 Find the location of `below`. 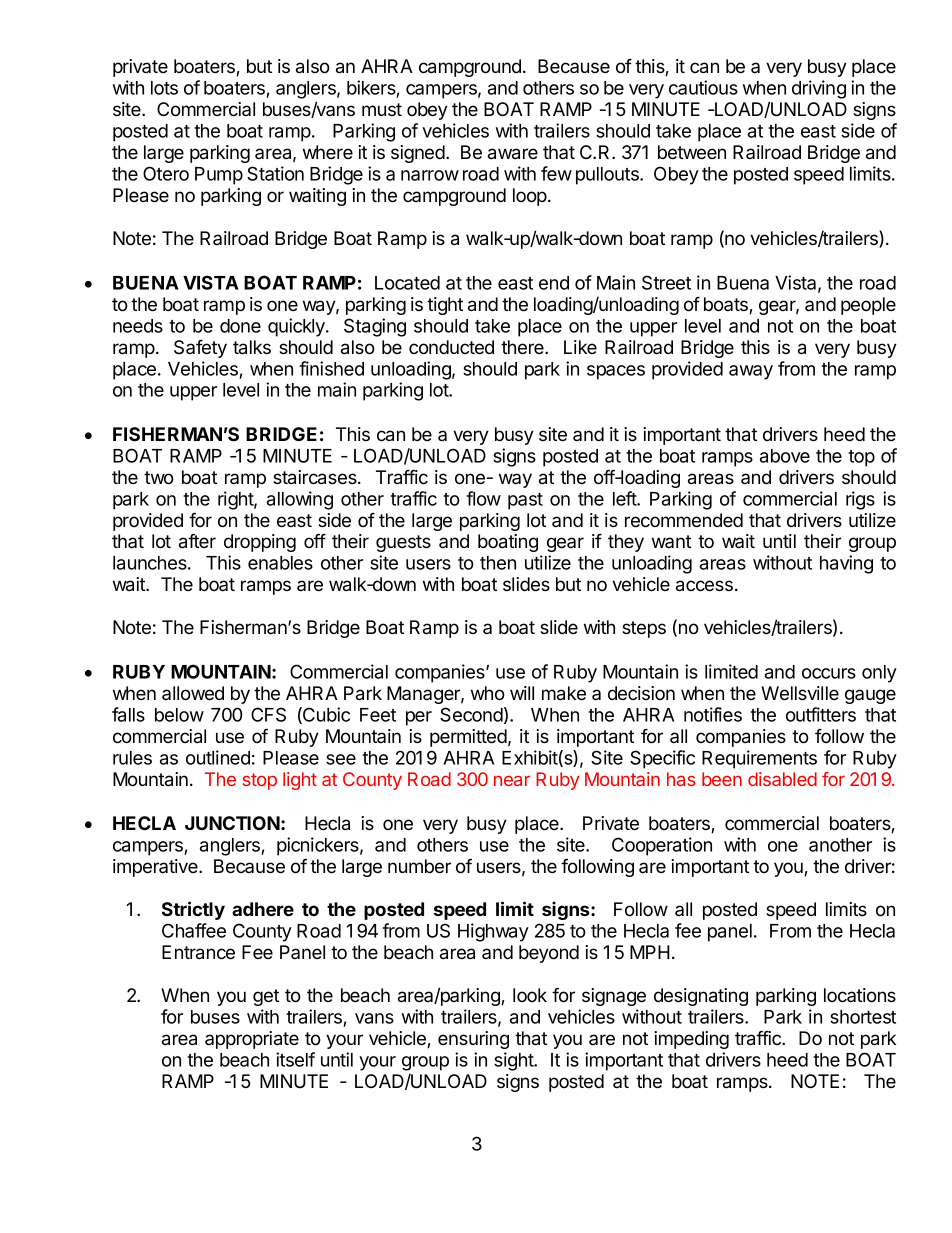

below is located at coordinates (179, 715).
